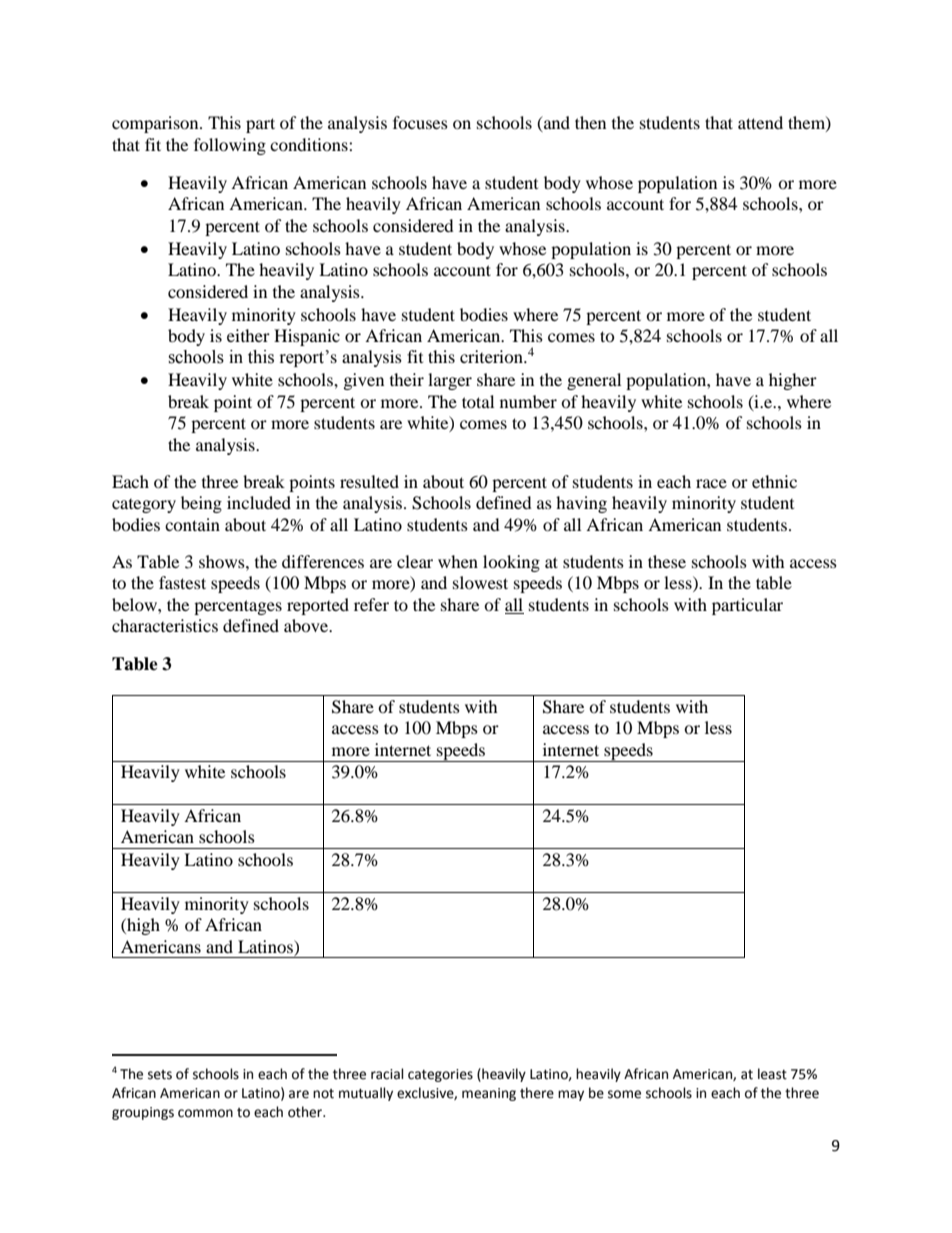 This page has width=952, height=1233. What do you see at coordinates (230, 146) in the page?
I see `following` at bounding box center [230, 146].
